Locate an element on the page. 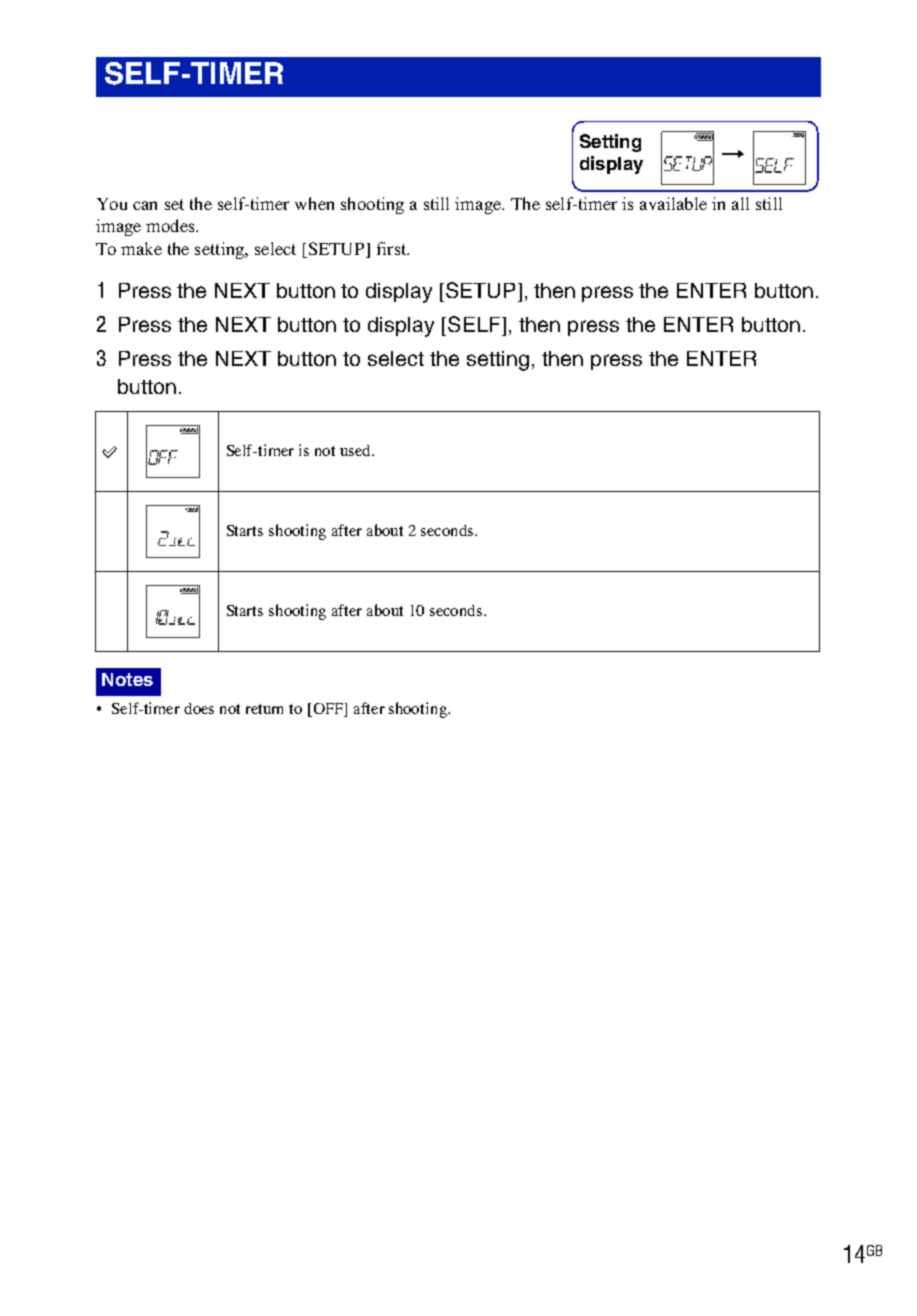  first is located at coordinates (393, 248).
